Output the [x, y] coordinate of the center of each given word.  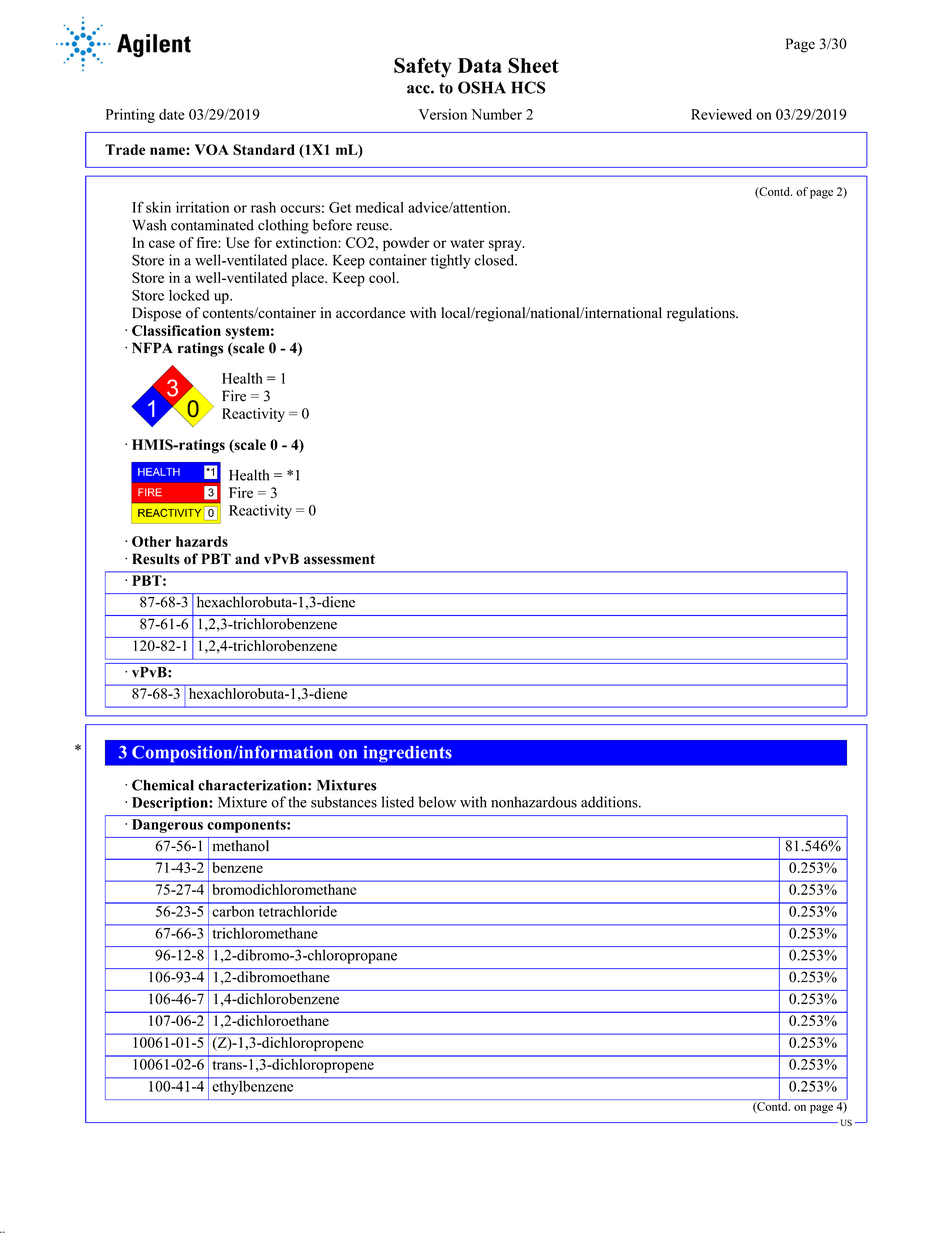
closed [495, 260]
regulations [702, 314]
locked [189, 295]
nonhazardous [534, 802]
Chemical [163, 785]
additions [610, 802]
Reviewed [721, 114]
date [172, 114]
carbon [233, 910]
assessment [339, 559]
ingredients [407, 754]
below [437, 802]
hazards [202, 541]
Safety [422, 68]
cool [383, 277]
